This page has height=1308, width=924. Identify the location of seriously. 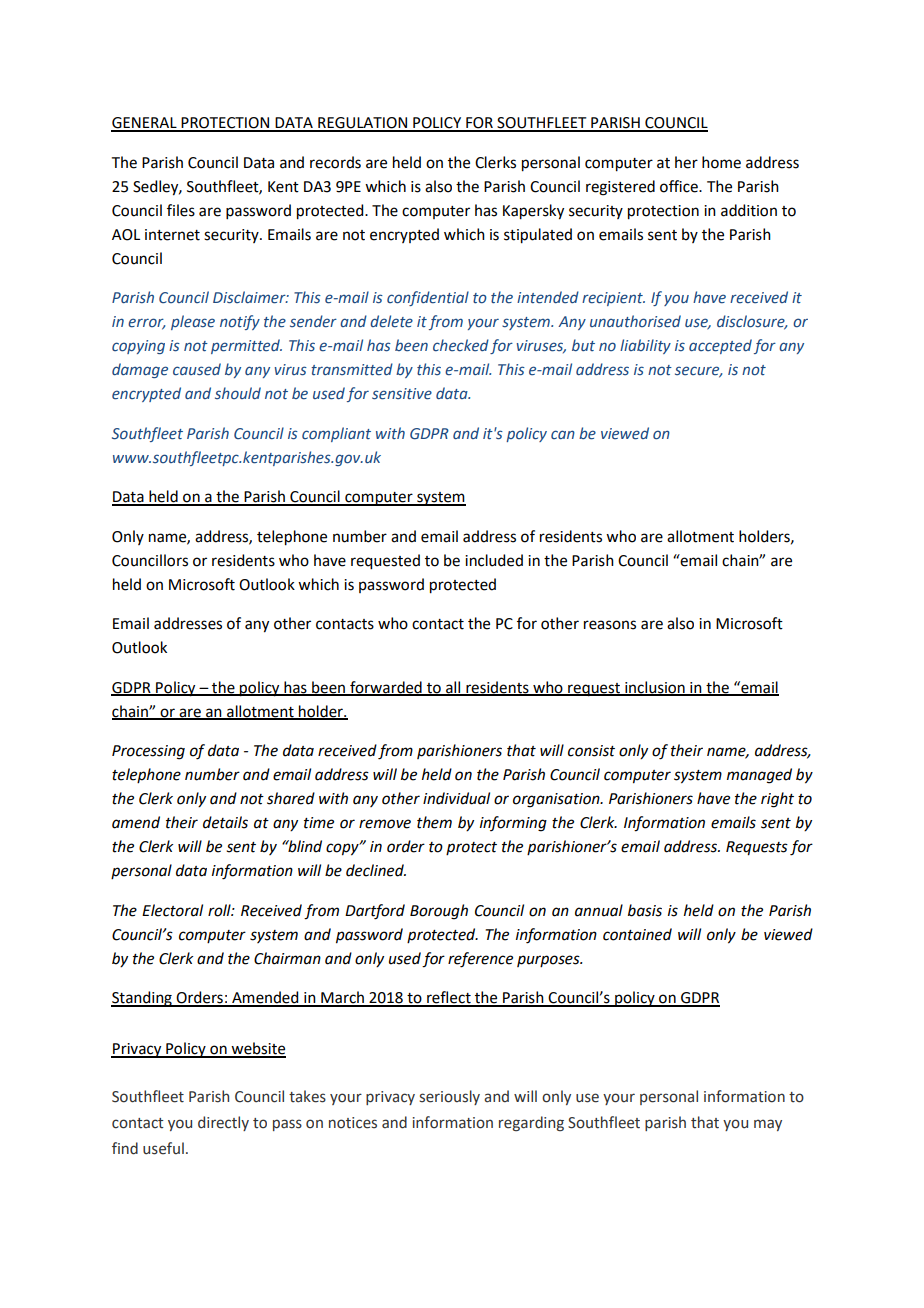
(449, 1097).
